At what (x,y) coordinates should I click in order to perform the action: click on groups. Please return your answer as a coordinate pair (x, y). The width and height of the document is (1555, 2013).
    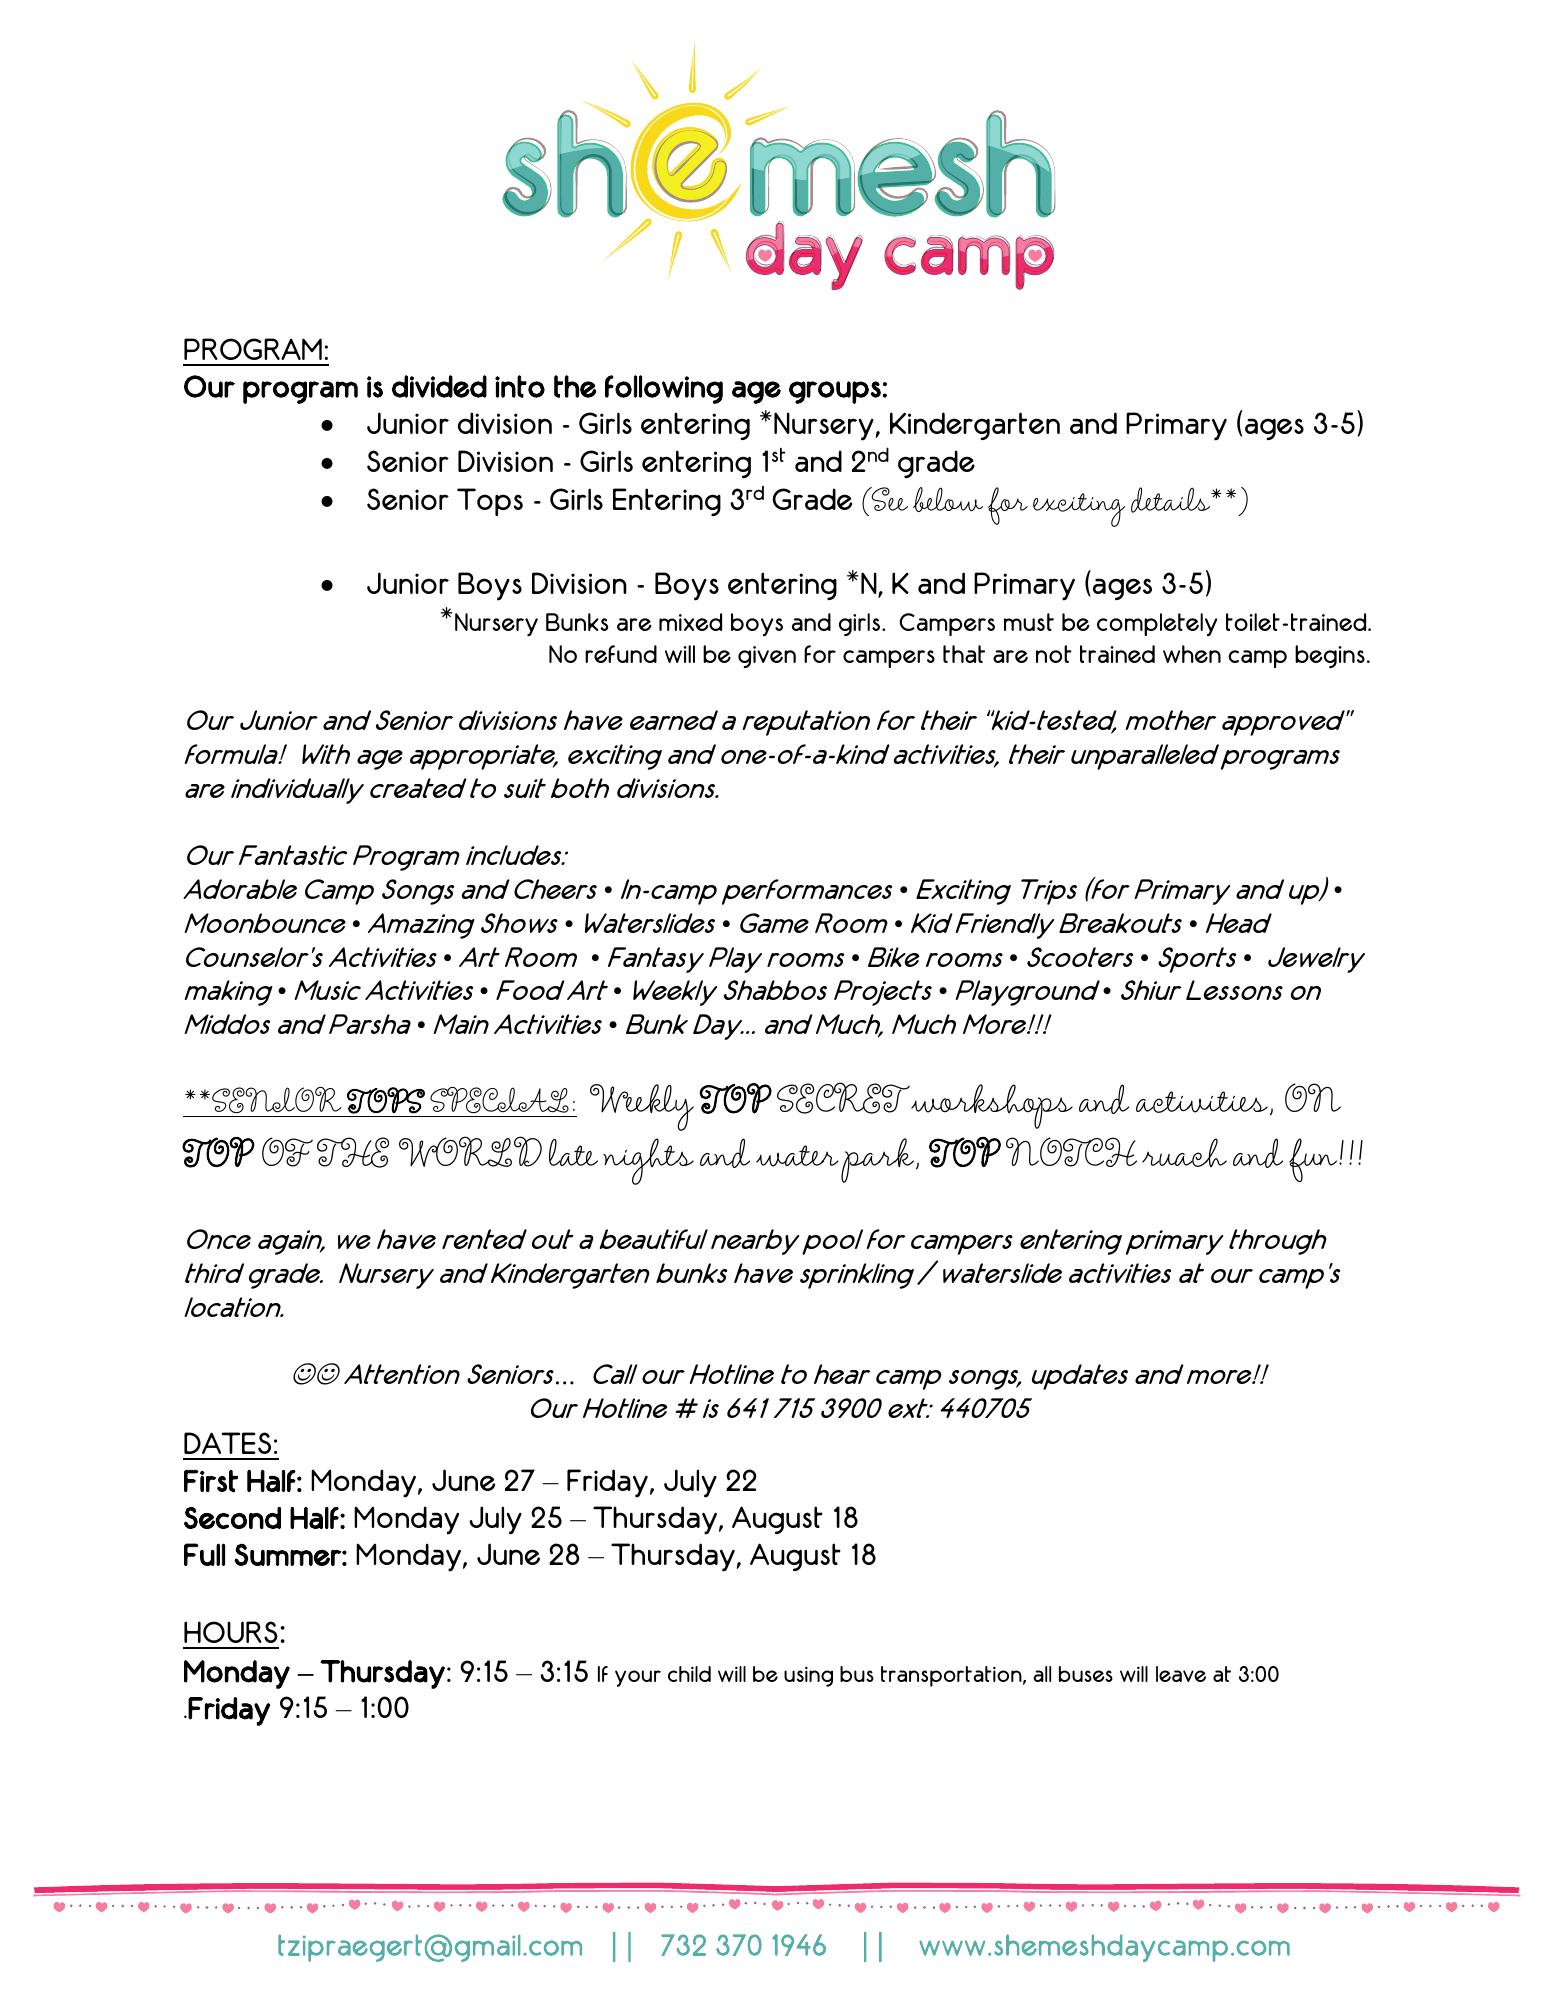
    Looking at the image, I should click on (835, 392).
